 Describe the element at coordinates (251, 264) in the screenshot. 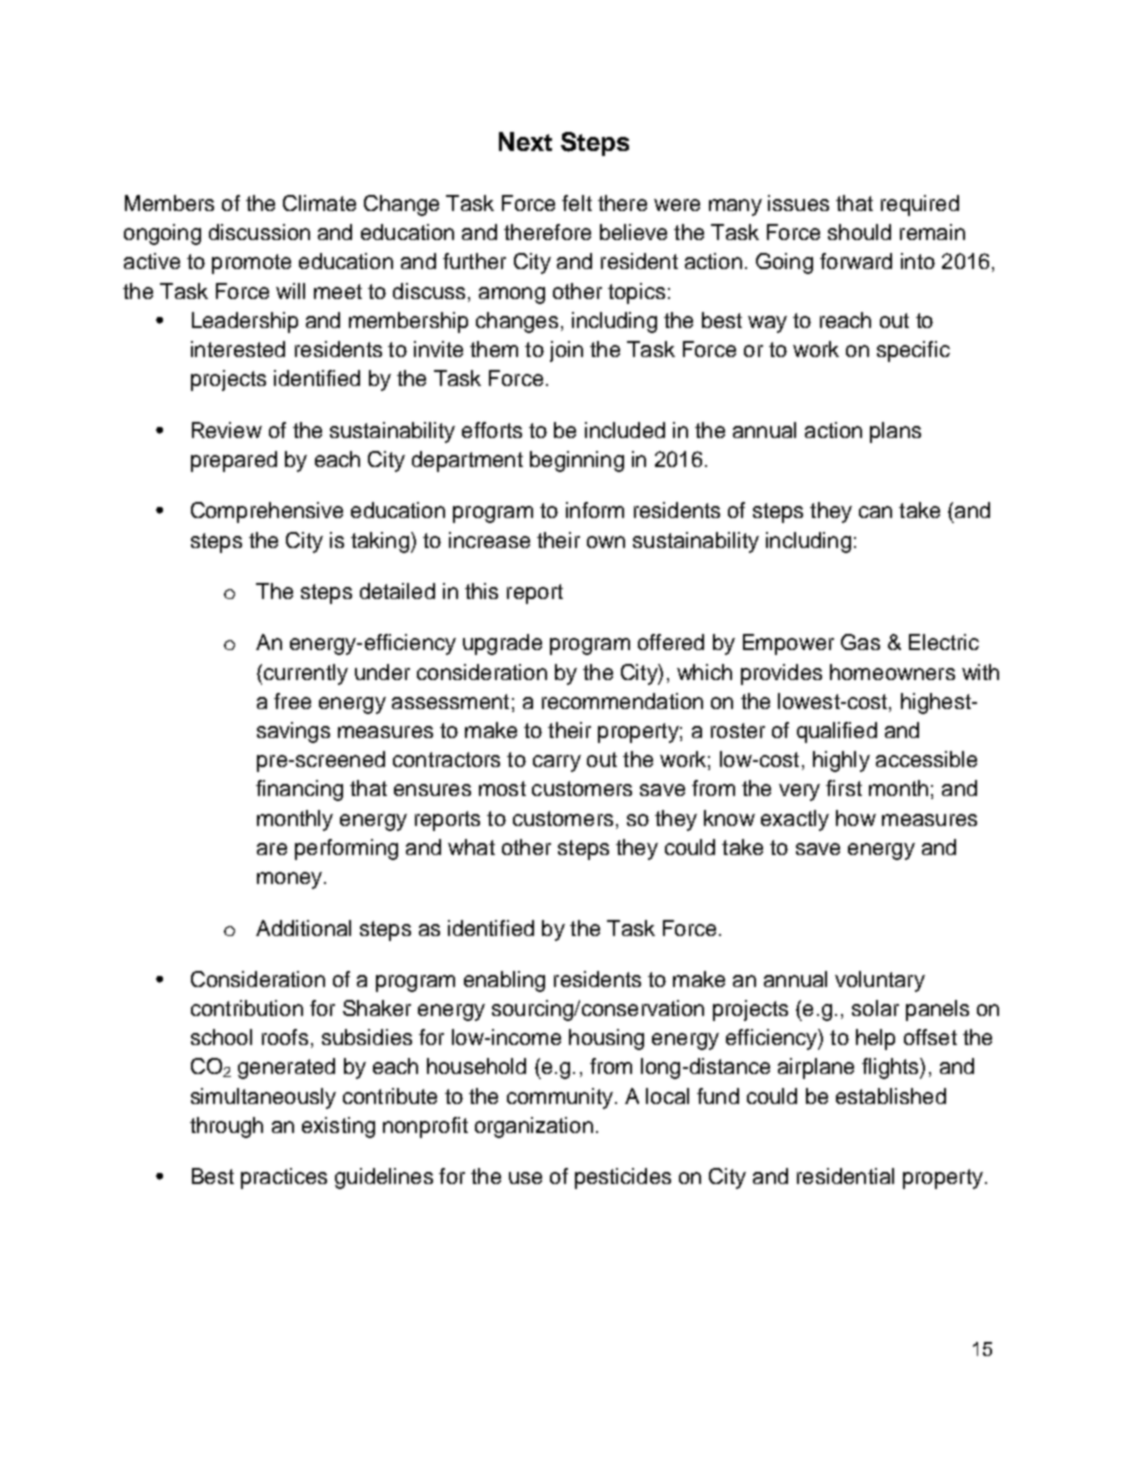

I see `promote` at that location.
